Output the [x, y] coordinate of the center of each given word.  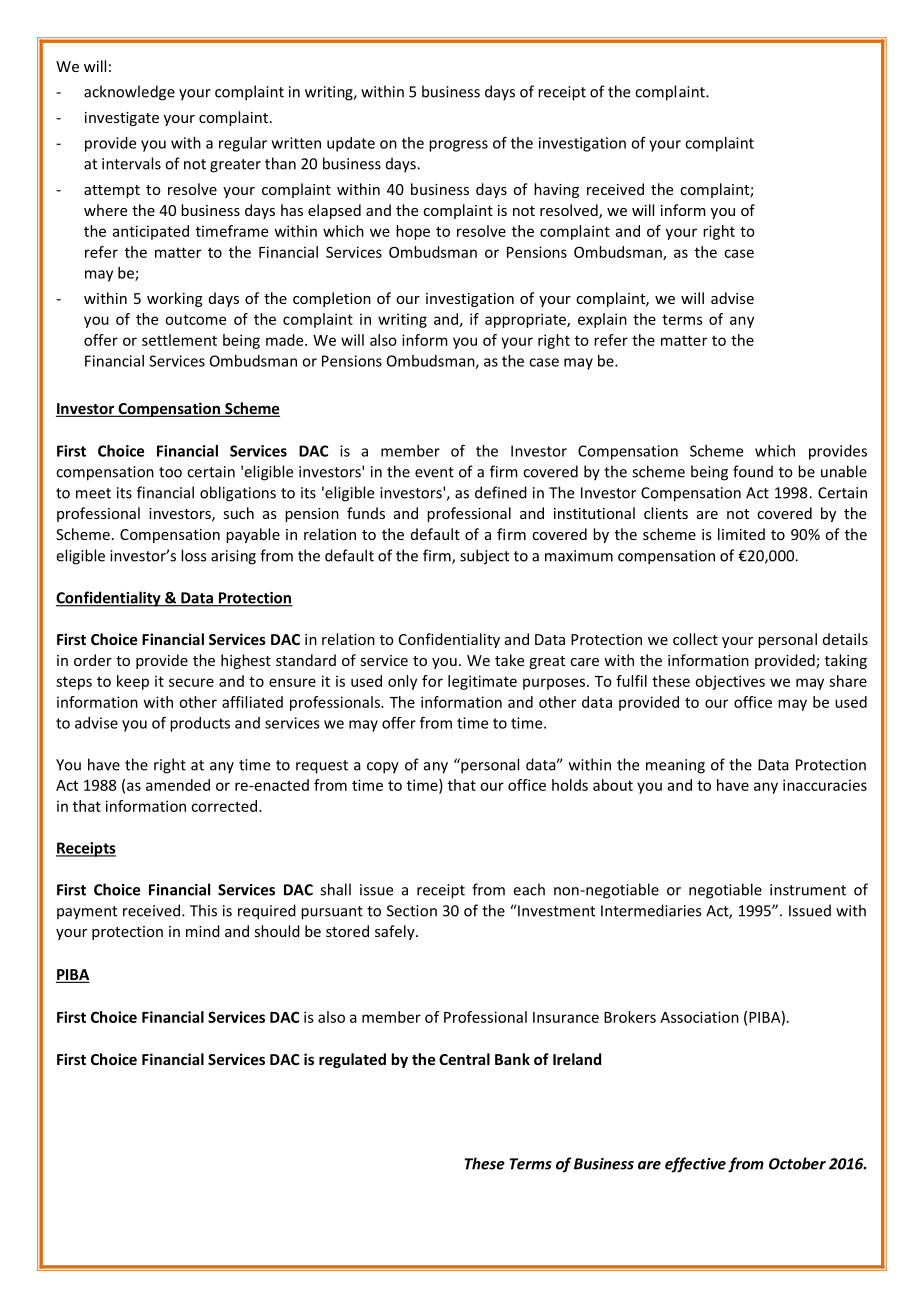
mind [203, 931]
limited [741, 534]
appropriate [526, 320]
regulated [352, 1060]
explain [602, 320]
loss [193, 555]
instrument [808, 890]
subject [484, 557]
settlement [179, 340]
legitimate [482, 682]
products [200, 724]
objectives [730, 682]
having [556, 190]
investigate [122, 119]
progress [458, 146]
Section [412, 911]
